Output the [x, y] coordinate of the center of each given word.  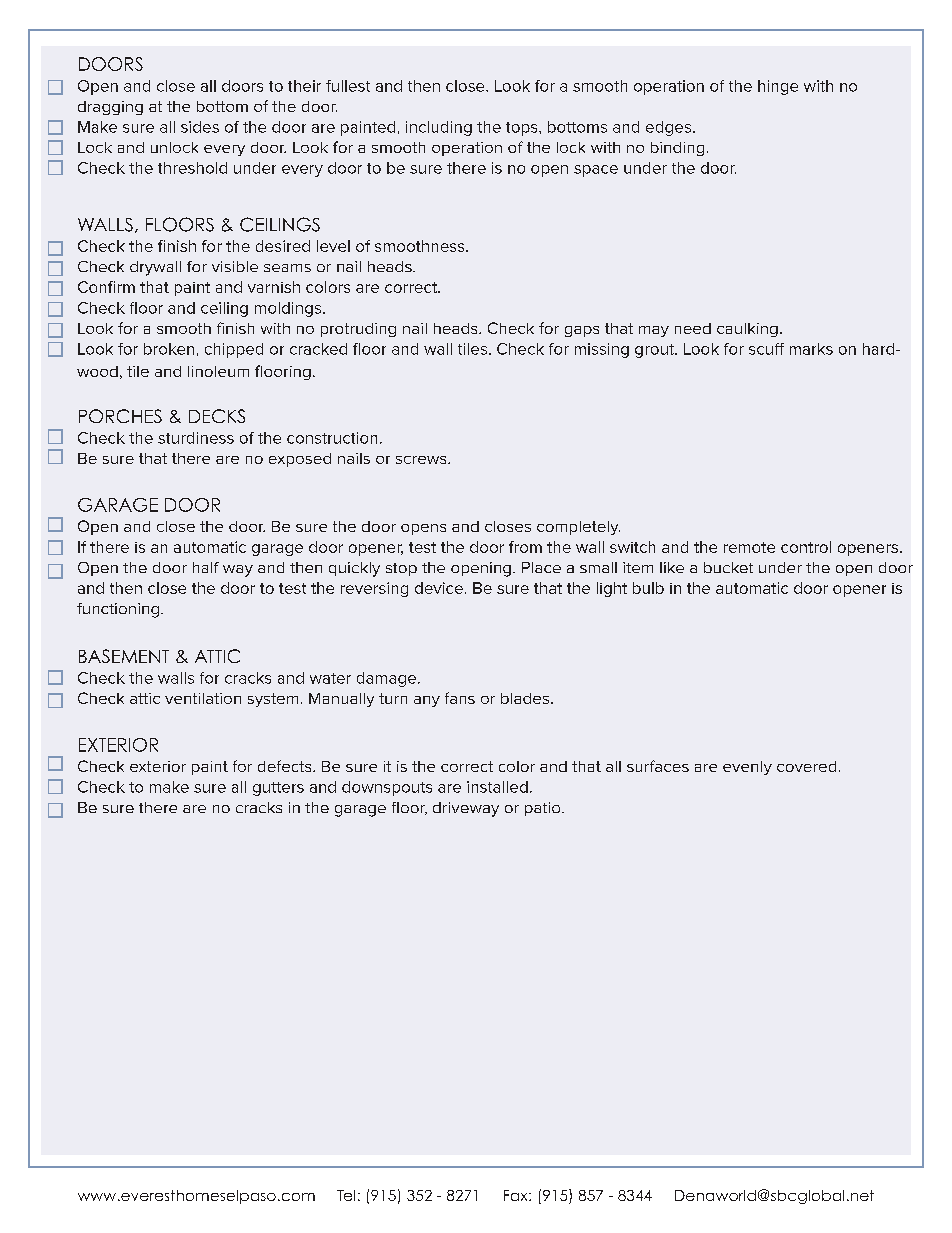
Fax [517, 1195]
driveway [466, 809]
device [439, 588]
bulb [648, 588]
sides [200, 127]
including [439, 128]
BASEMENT [124, 656]
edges [670, 128]
